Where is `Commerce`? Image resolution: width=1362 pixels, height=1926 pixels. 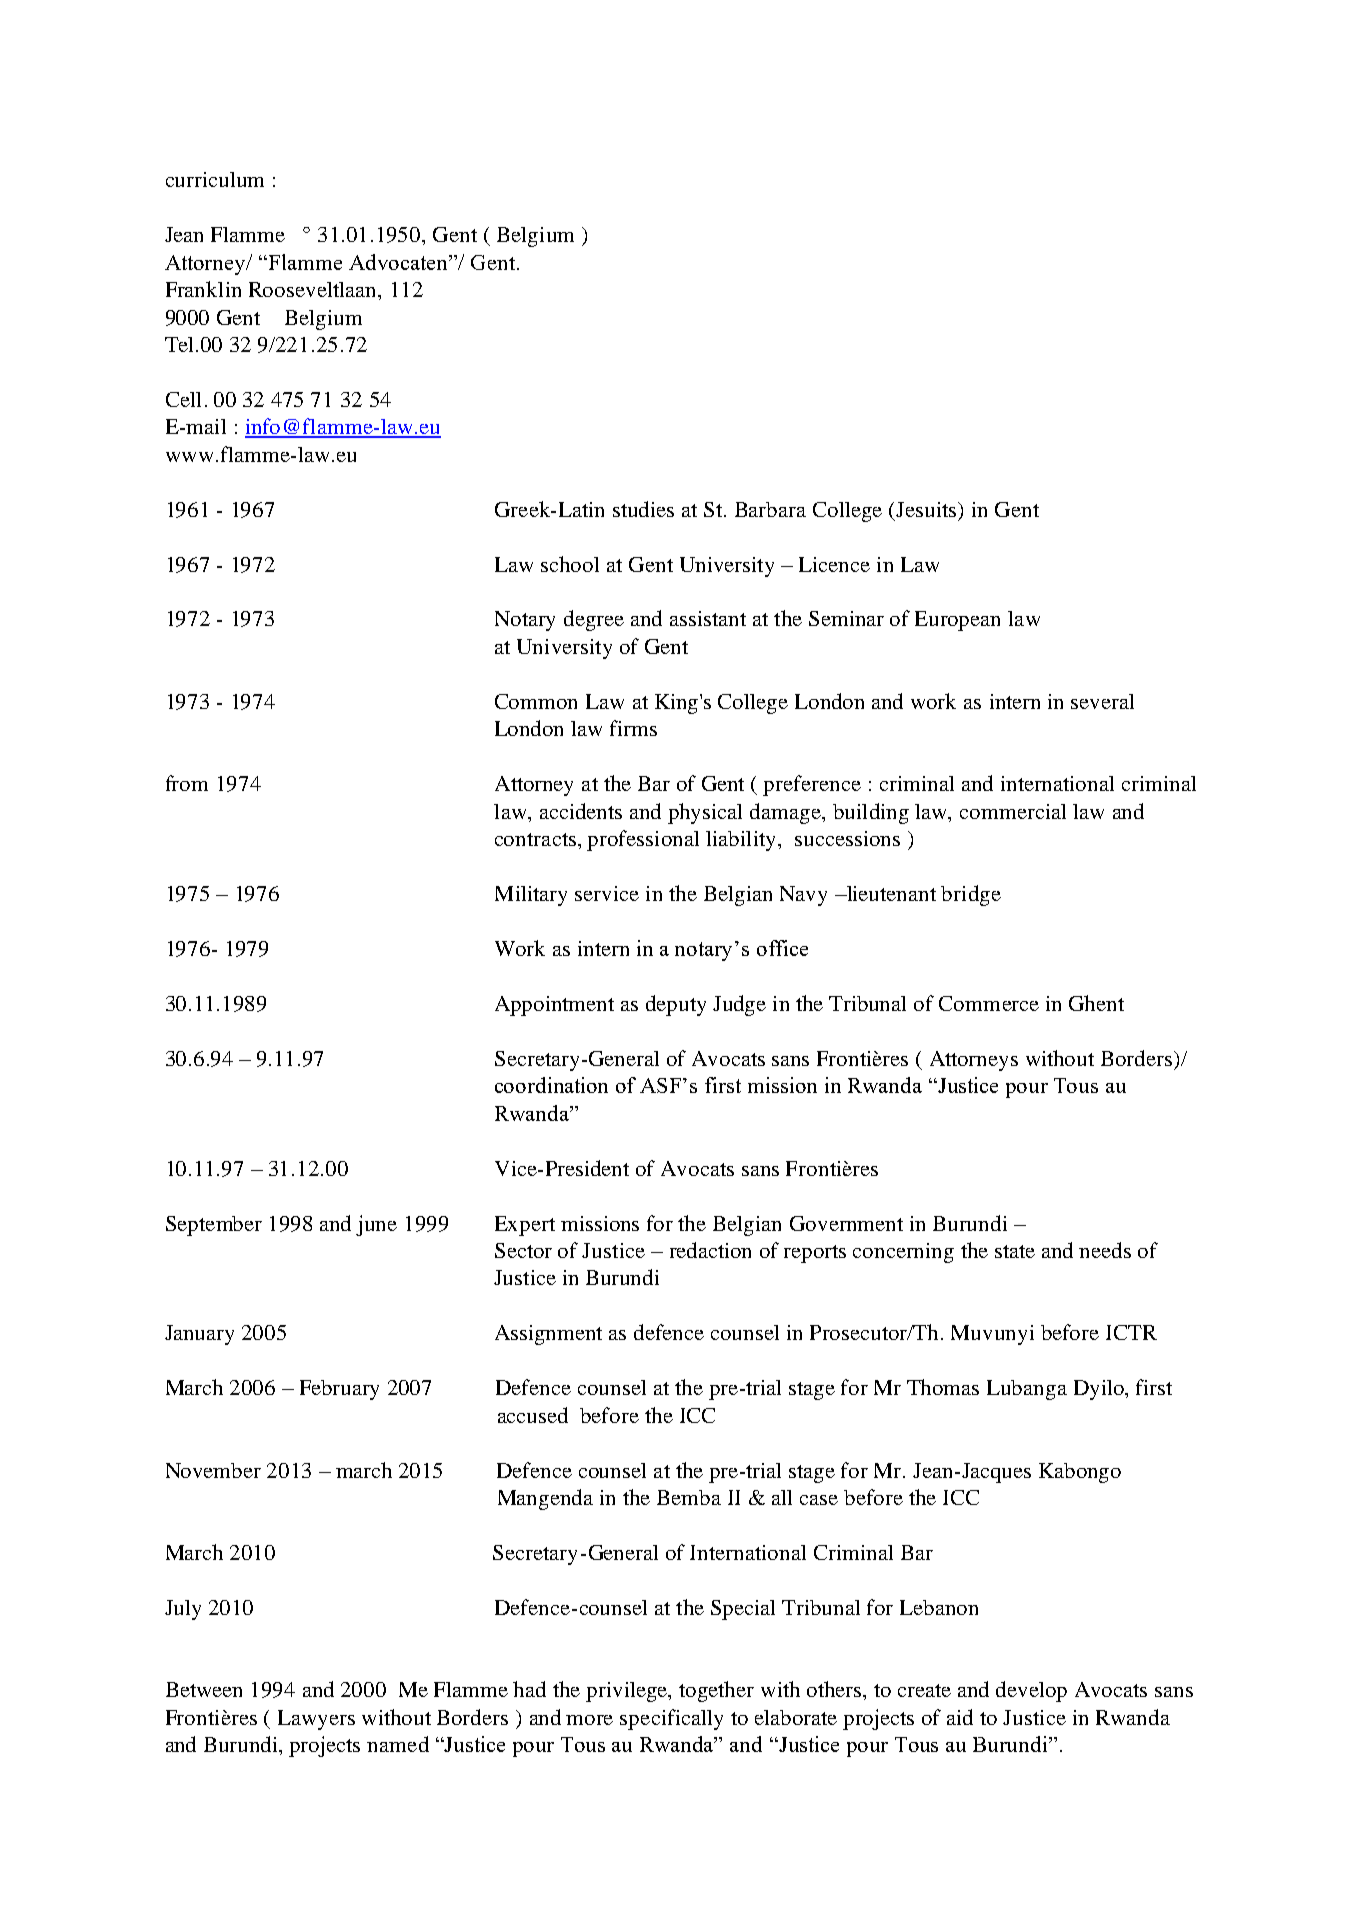 Commerce is located at coordinates (989, 1003).
